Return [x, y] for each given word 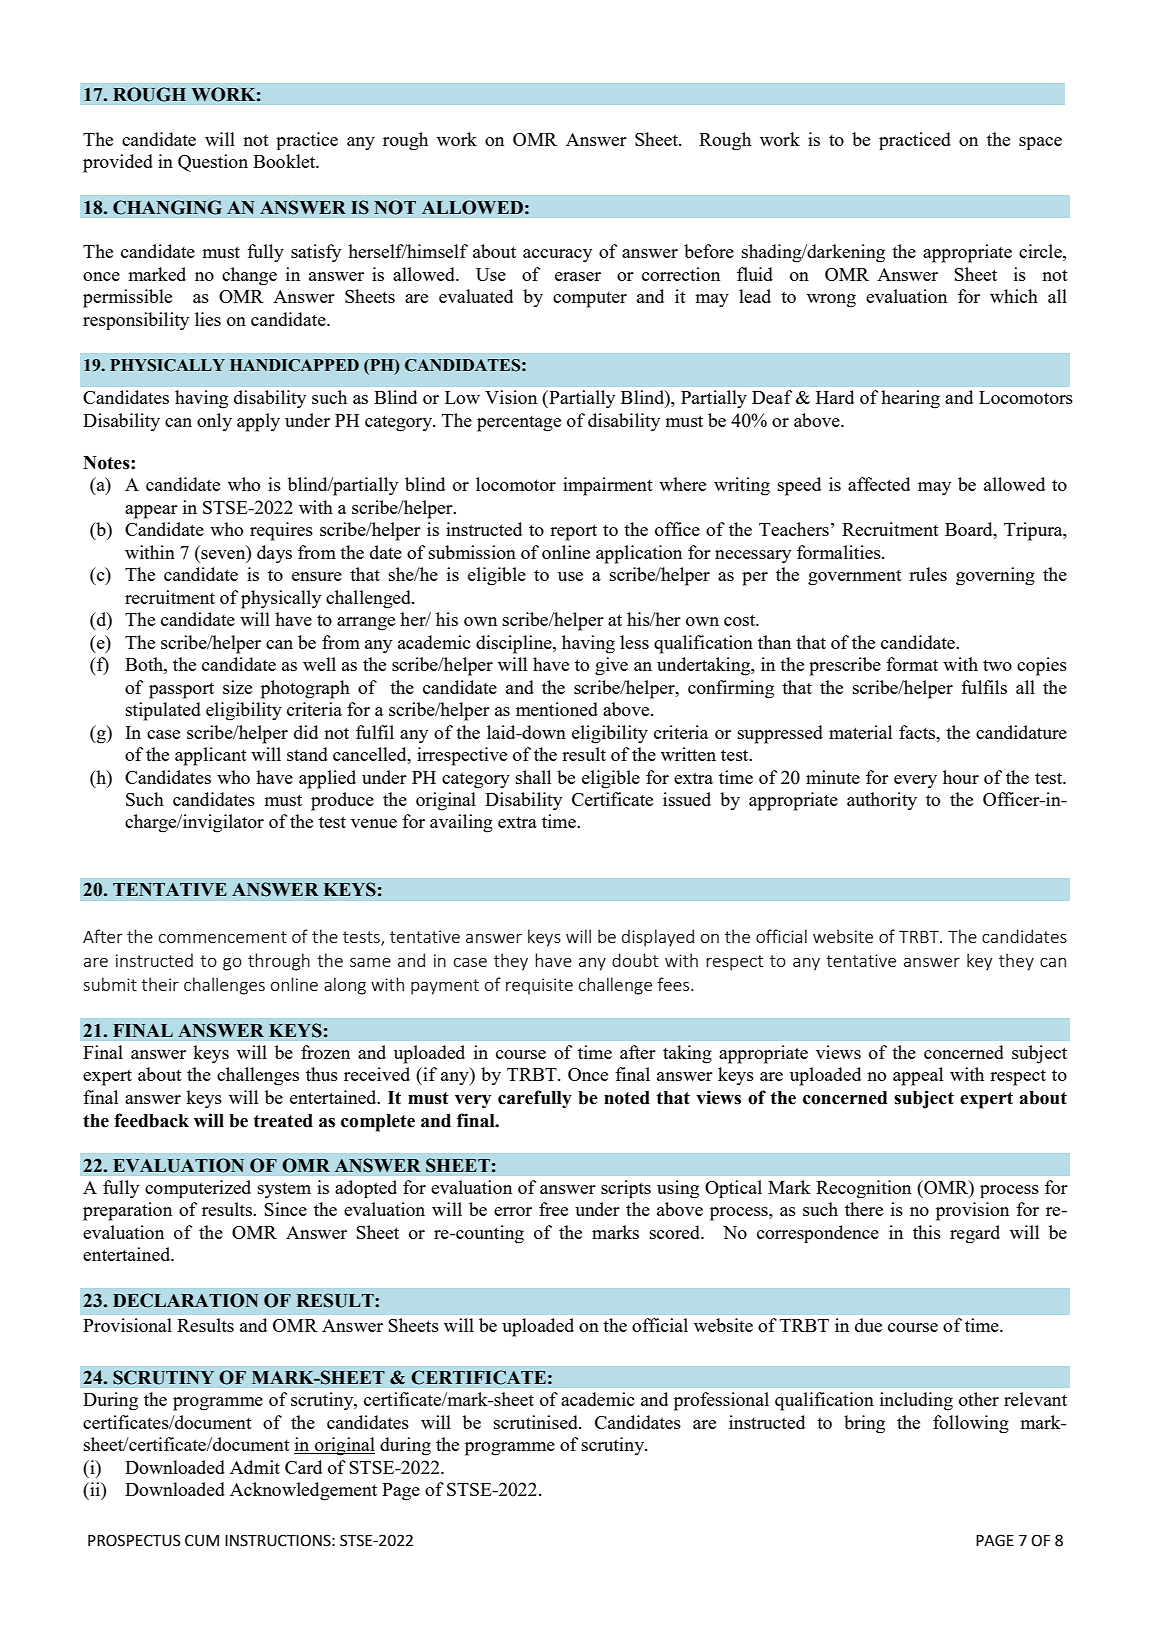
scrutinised [537, 1422]
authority [882, 801]
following [971, 1424]
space [1040, 143]
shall [533, 777]
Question [213, 163]
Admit [255, 1467]
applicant [211, 756]
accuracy [557, 256]
